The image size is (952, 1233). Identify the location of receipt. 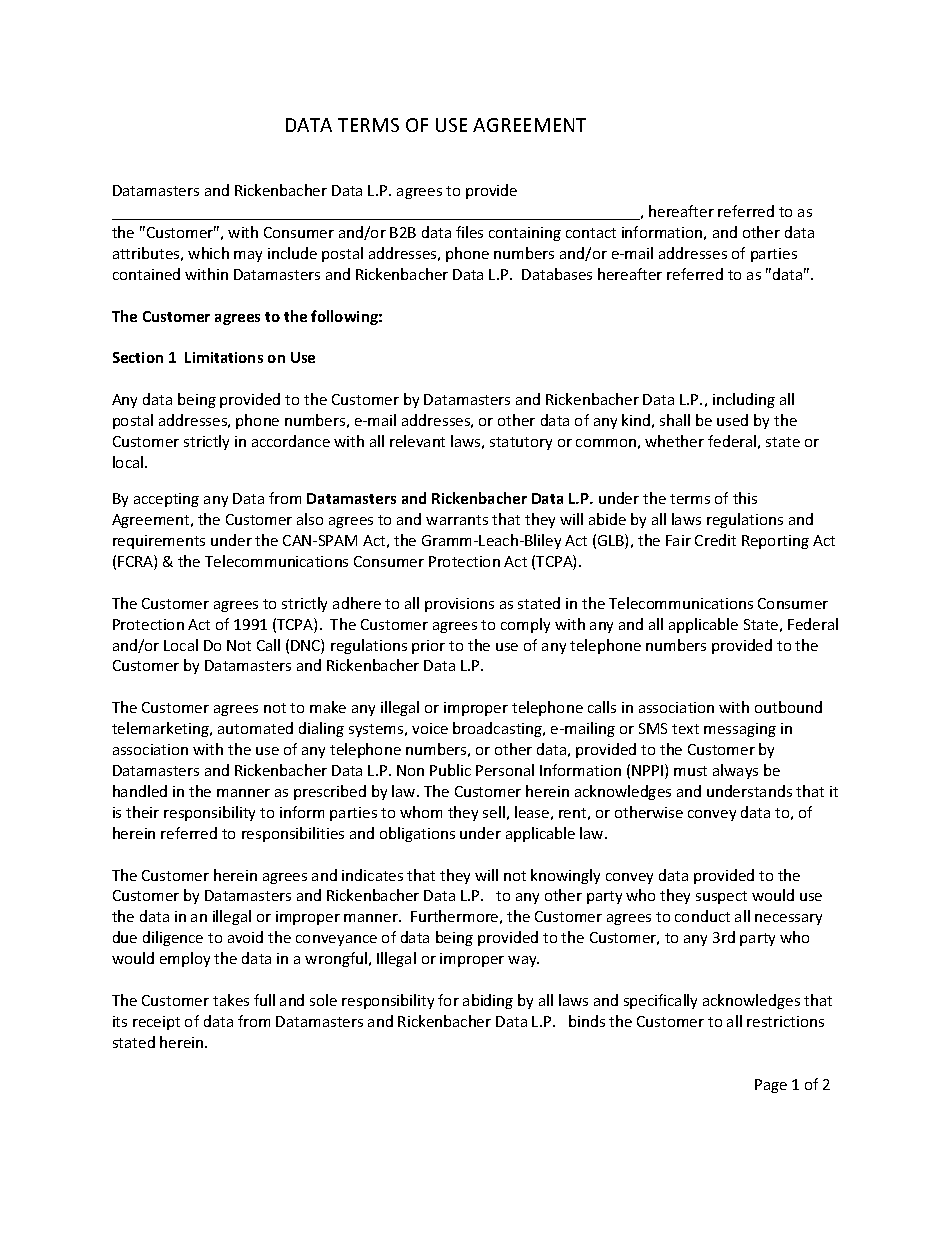
(156, 1023).
